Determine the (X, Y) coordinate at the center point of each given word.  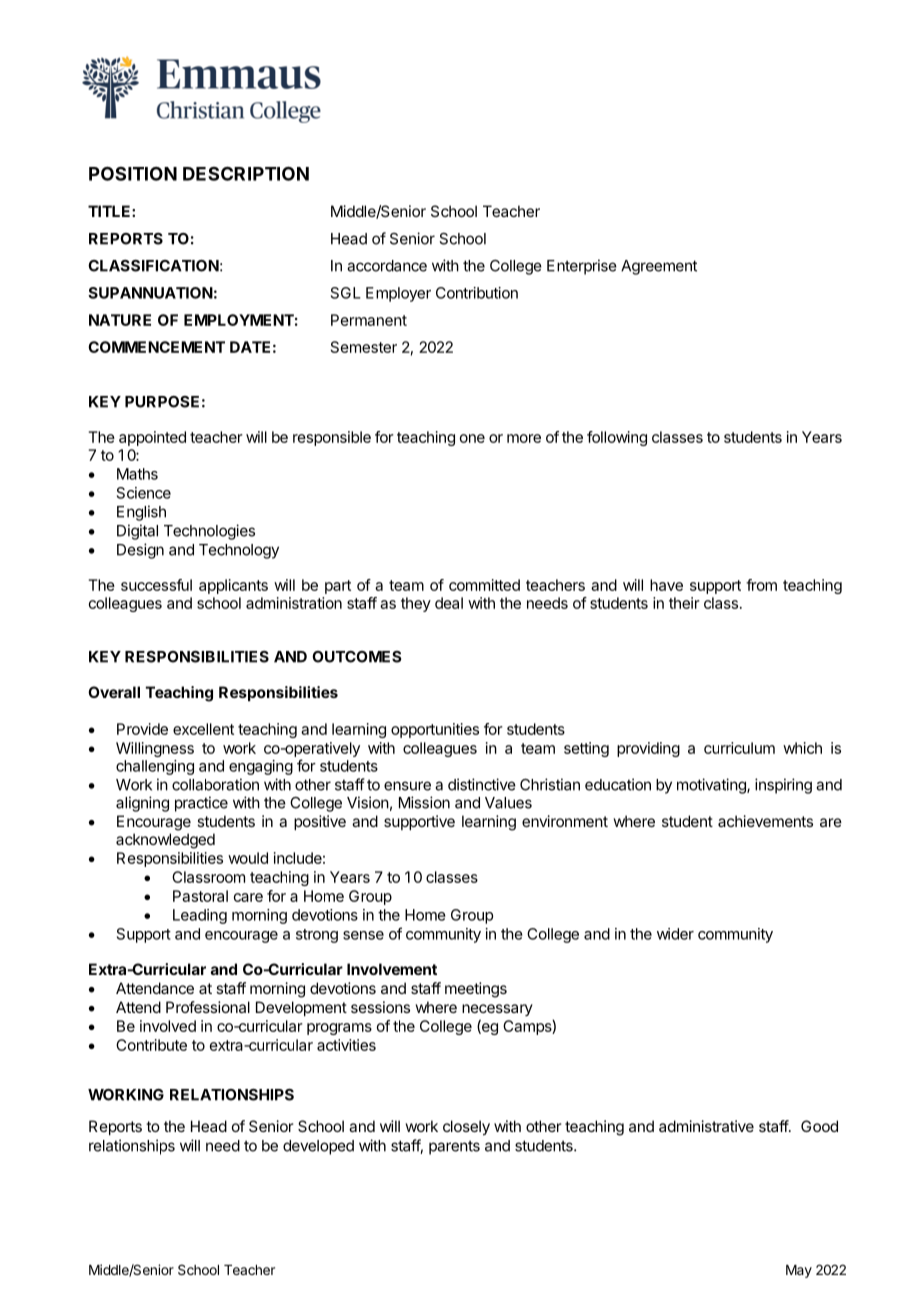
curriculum (739, 748)
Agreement (659, 267)
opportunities (435, 730)
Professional (208, 1007)
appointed (152, 438)
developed (318, 1147)
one (472, 438)
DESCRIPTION (246, 174)
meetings (476, 990)
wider (675, 934)
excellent (203, 729)
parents (454, 1147)
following (617, 438)
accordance (387, 266)
